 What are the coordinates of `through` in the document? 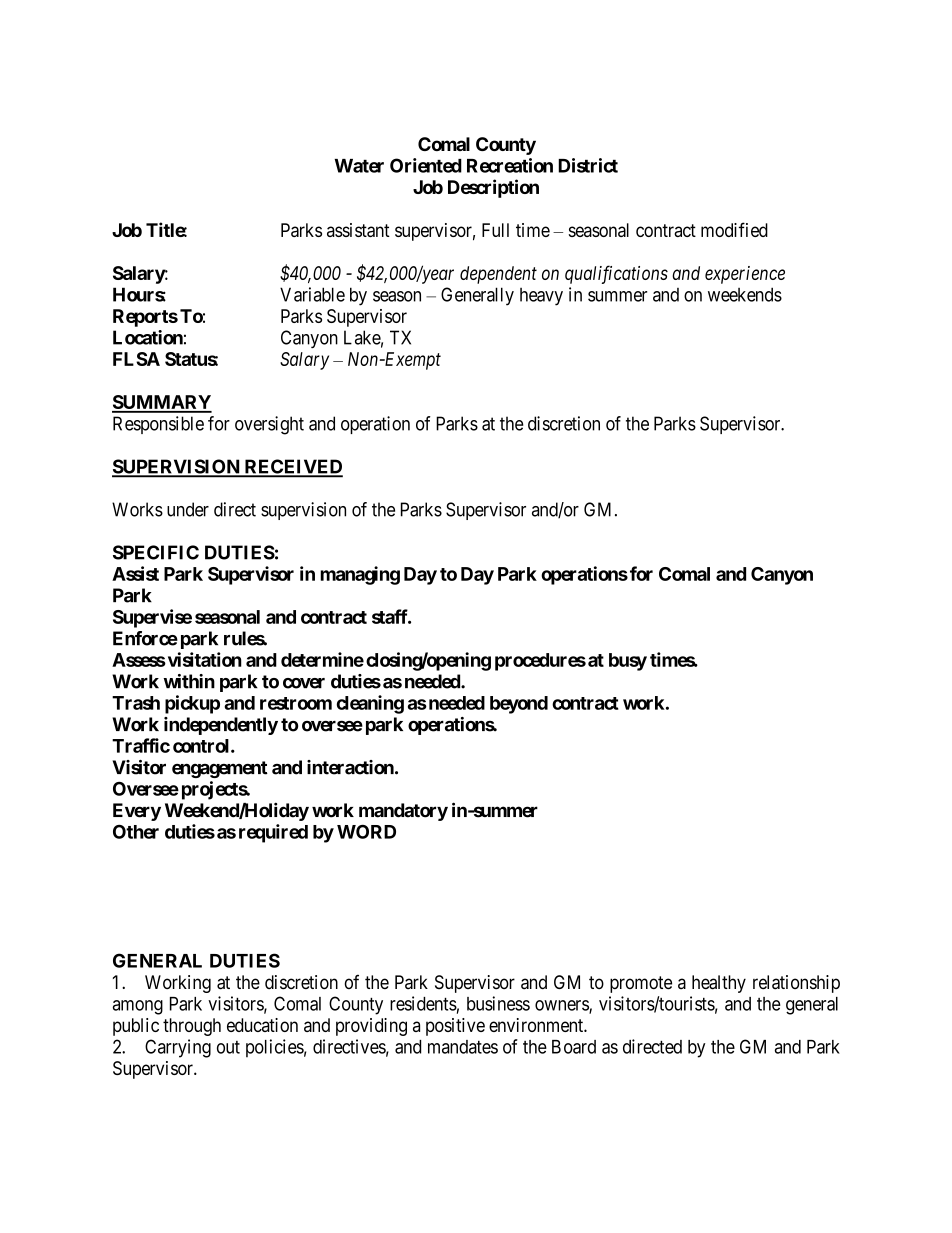 It's located at (192, 1027).
